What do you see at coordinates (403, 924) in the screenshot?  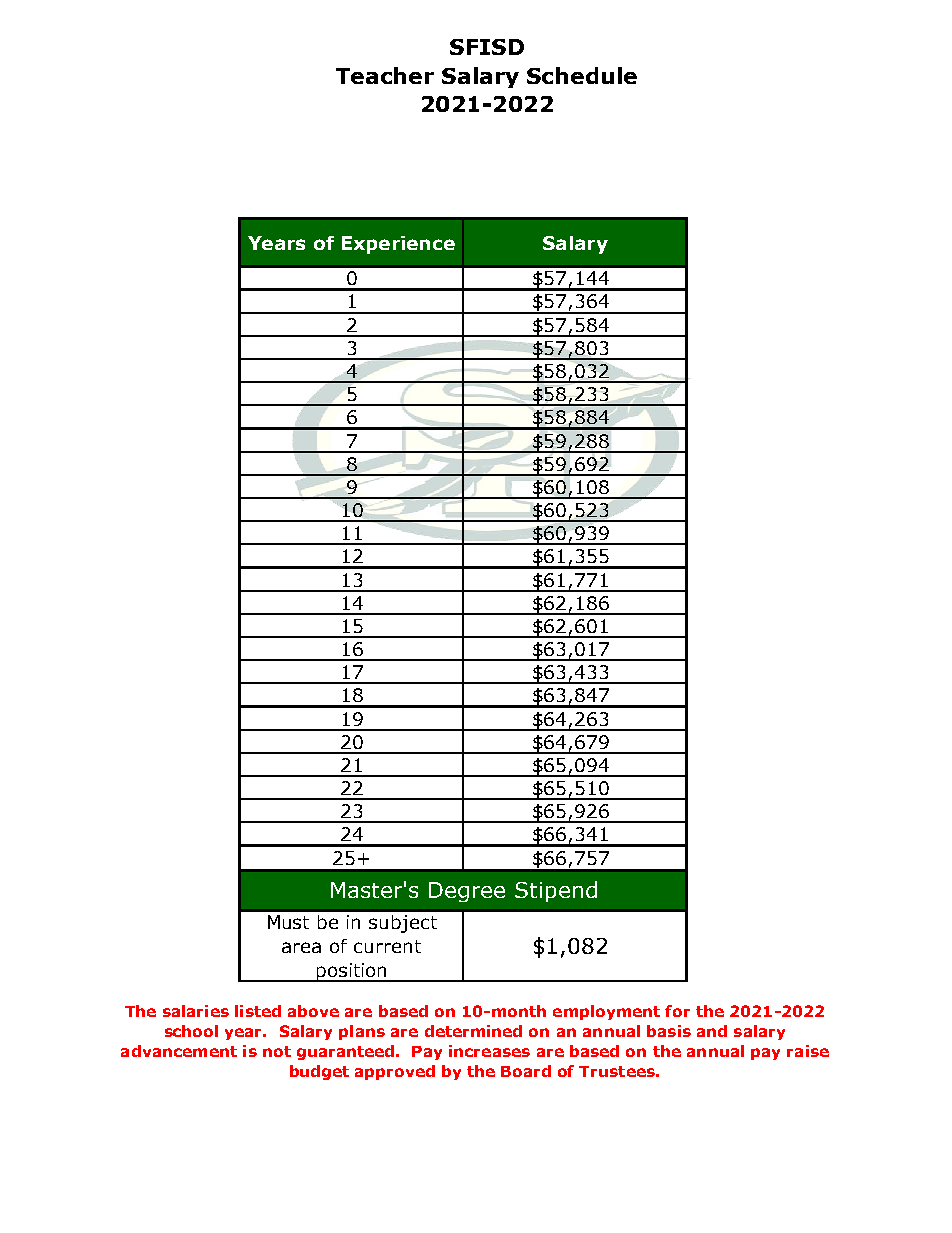 I see `subject` at bounding box center [403, 924].
